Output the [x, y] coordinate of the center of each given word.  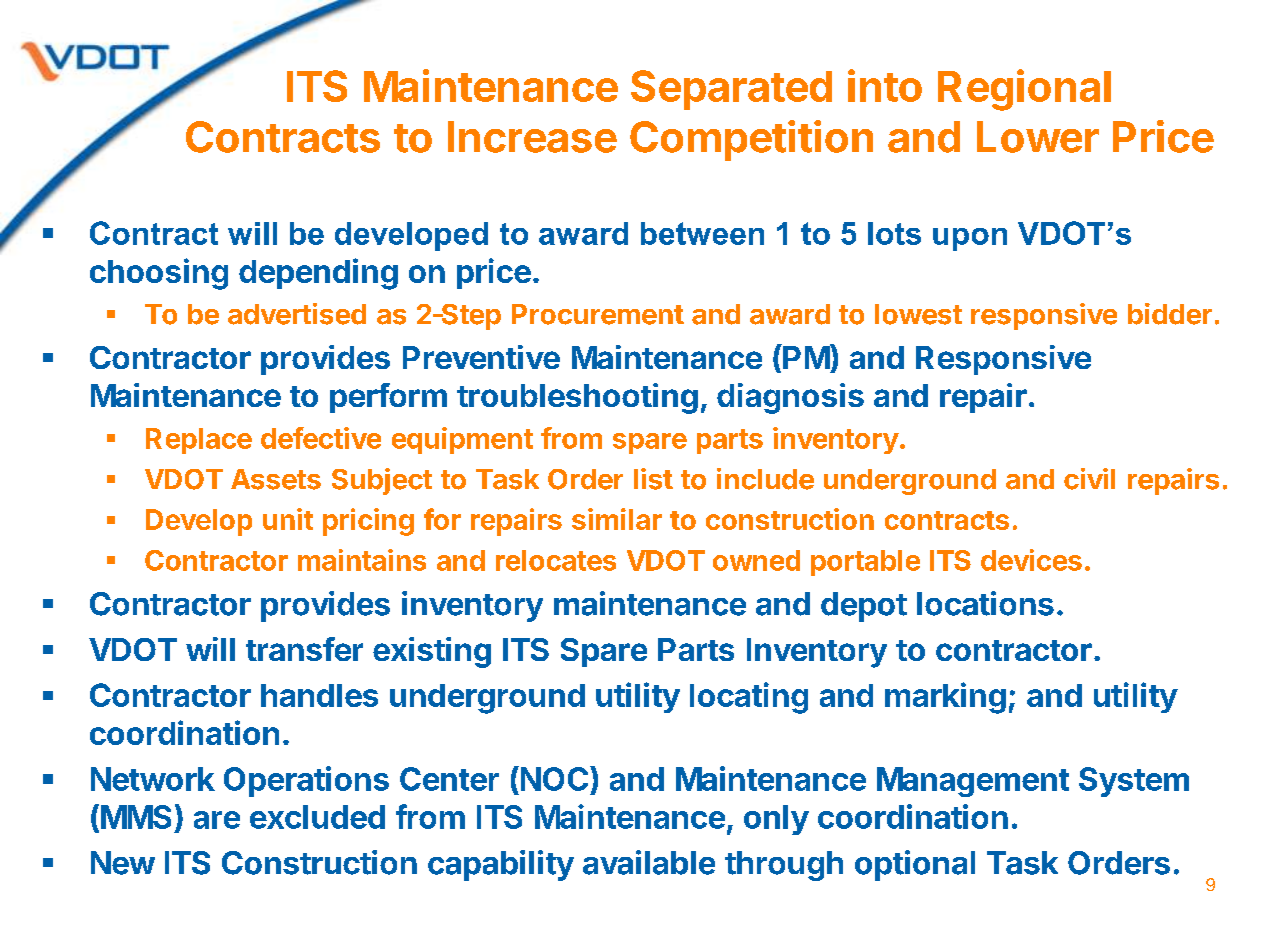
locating [749, 698]
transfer [304, 649]
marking [945, 698]
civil [1089, 479]
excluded [317, 817]
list [653, 479]
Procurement [598, 314]
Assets [276, 479]
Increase [532, 137]
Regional [1024, 90]
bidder [1170, 314]
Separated [731, 90]
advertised [297, 314]
